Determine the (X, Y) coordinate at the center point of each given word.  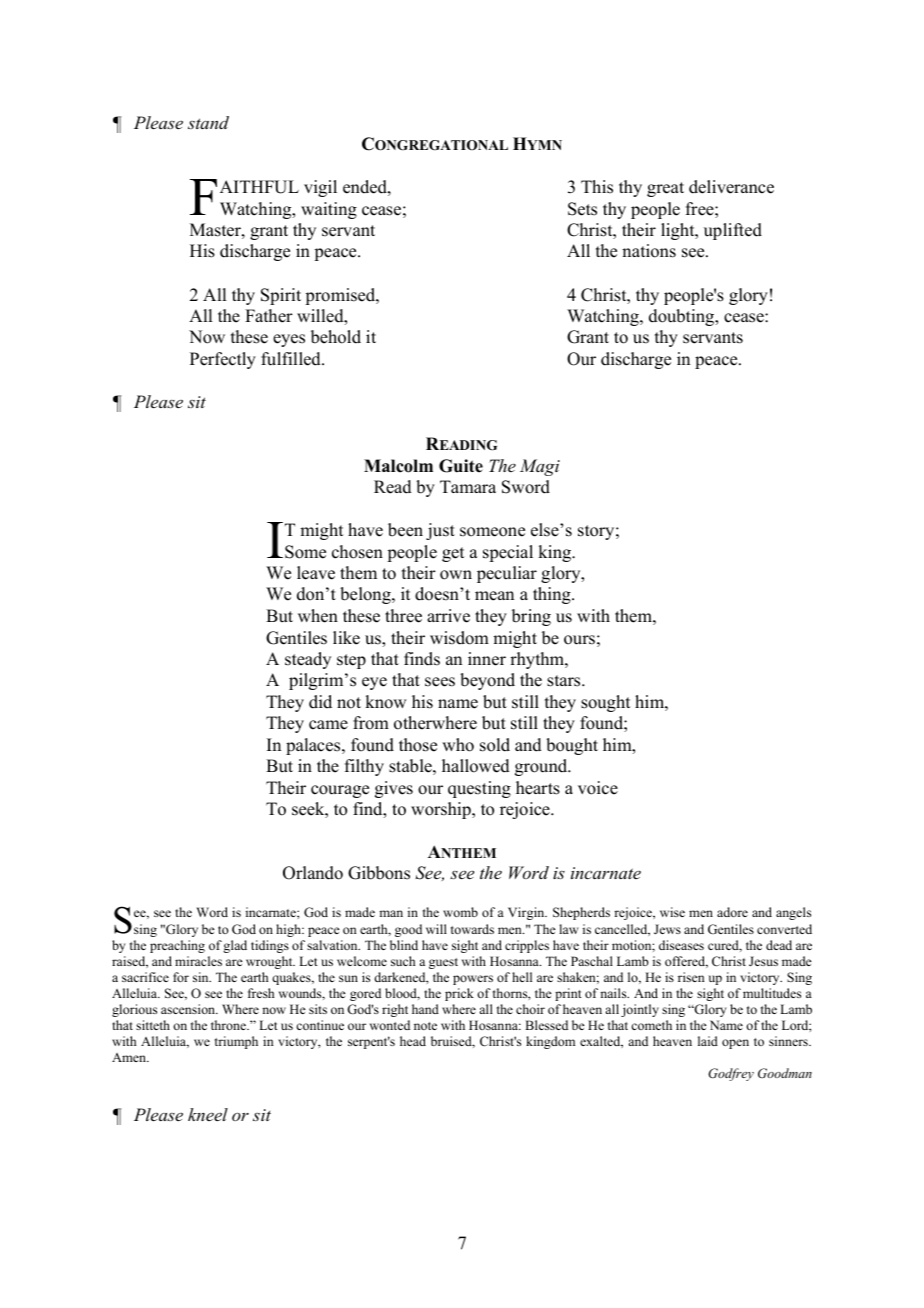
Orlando (313, 873)
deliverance (731, 187)
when (318, 616)
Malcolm (398, 466)
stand (208, 122)
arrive (448, 616)
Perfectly (223, 360)
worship (442, 810)
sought (605, 703)
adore (732, 912)
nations (649, 251)
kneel (208, 1114)
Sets (582, 209)
